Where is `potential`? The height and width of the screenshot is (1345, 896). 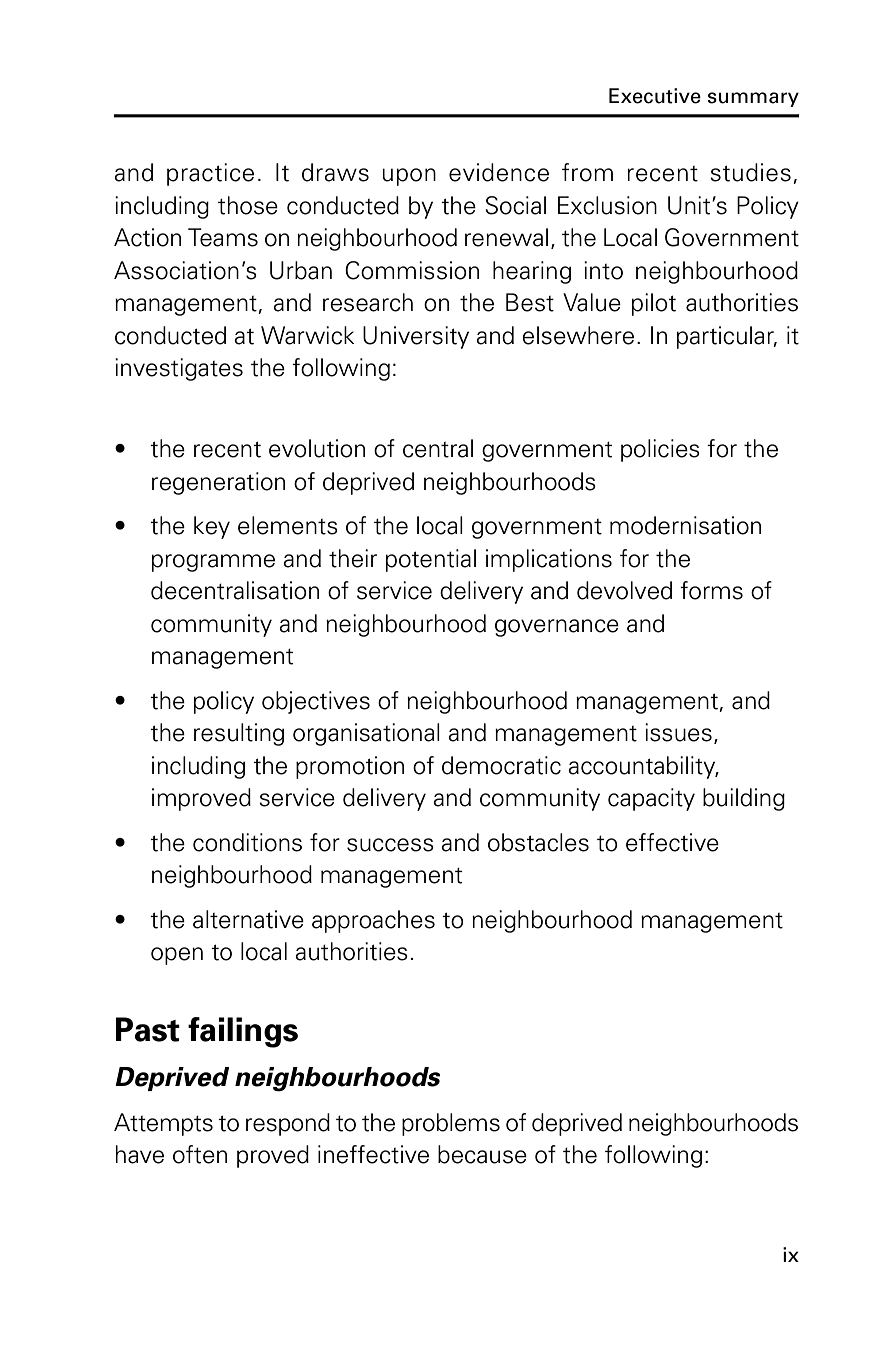 potential is located at coordinates (431, 560).
